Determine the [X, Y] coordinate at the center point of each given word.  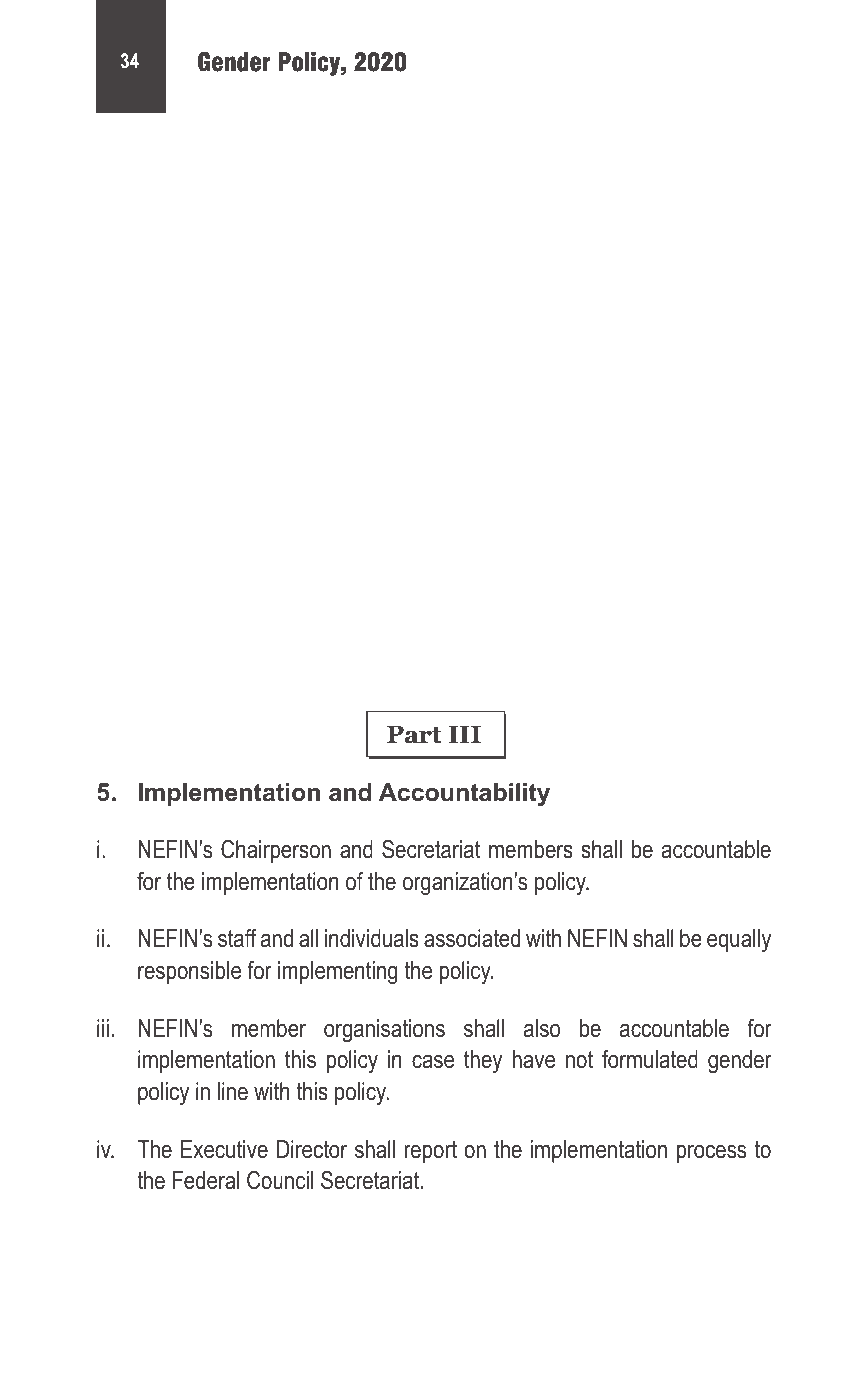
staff [237, 938]
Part [414, 734]
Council [280, 1180]
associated [472, 938]
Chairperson [276, 851]
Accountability [464, 794]
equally [739, 940]
